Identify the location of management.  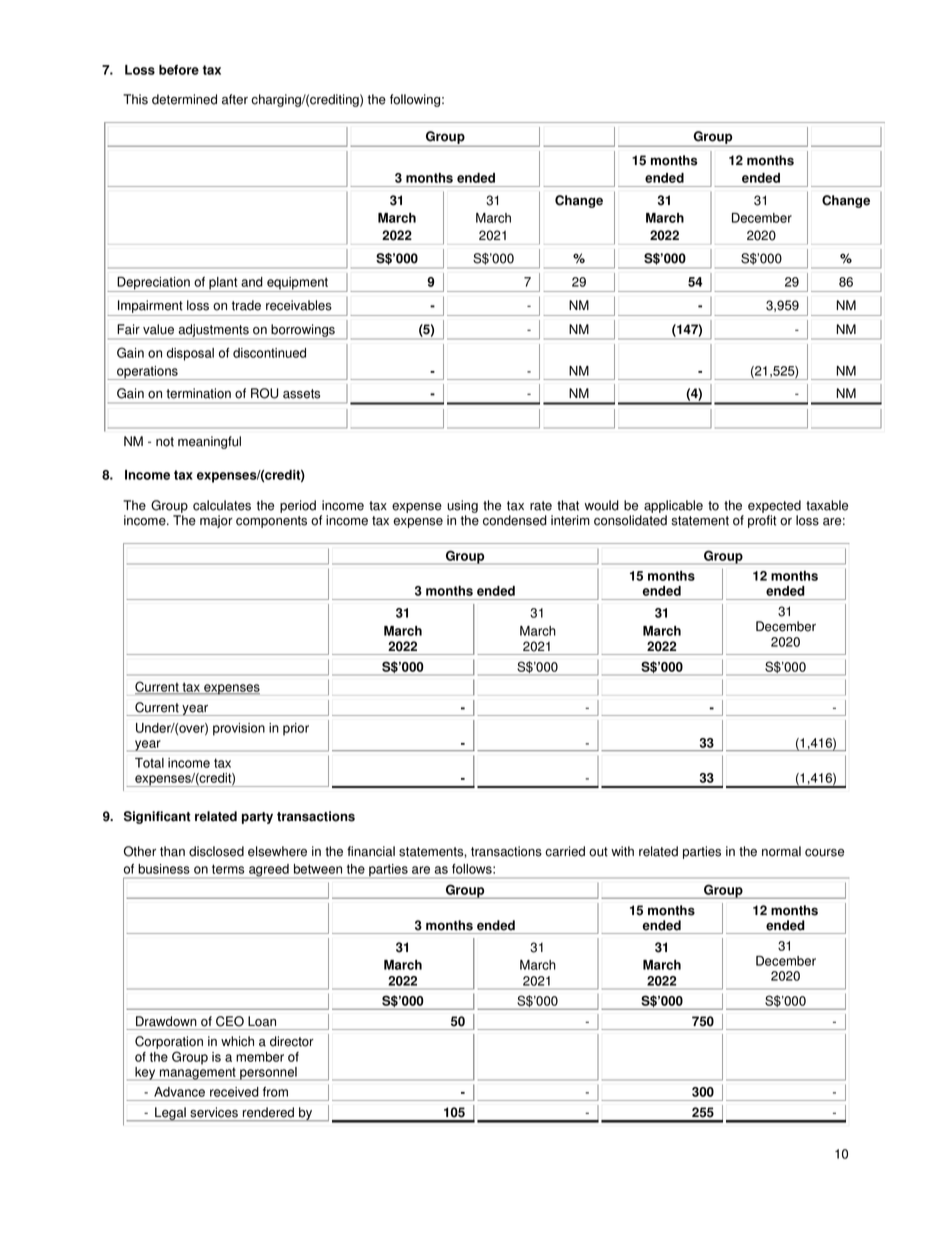
(197, 1074).
